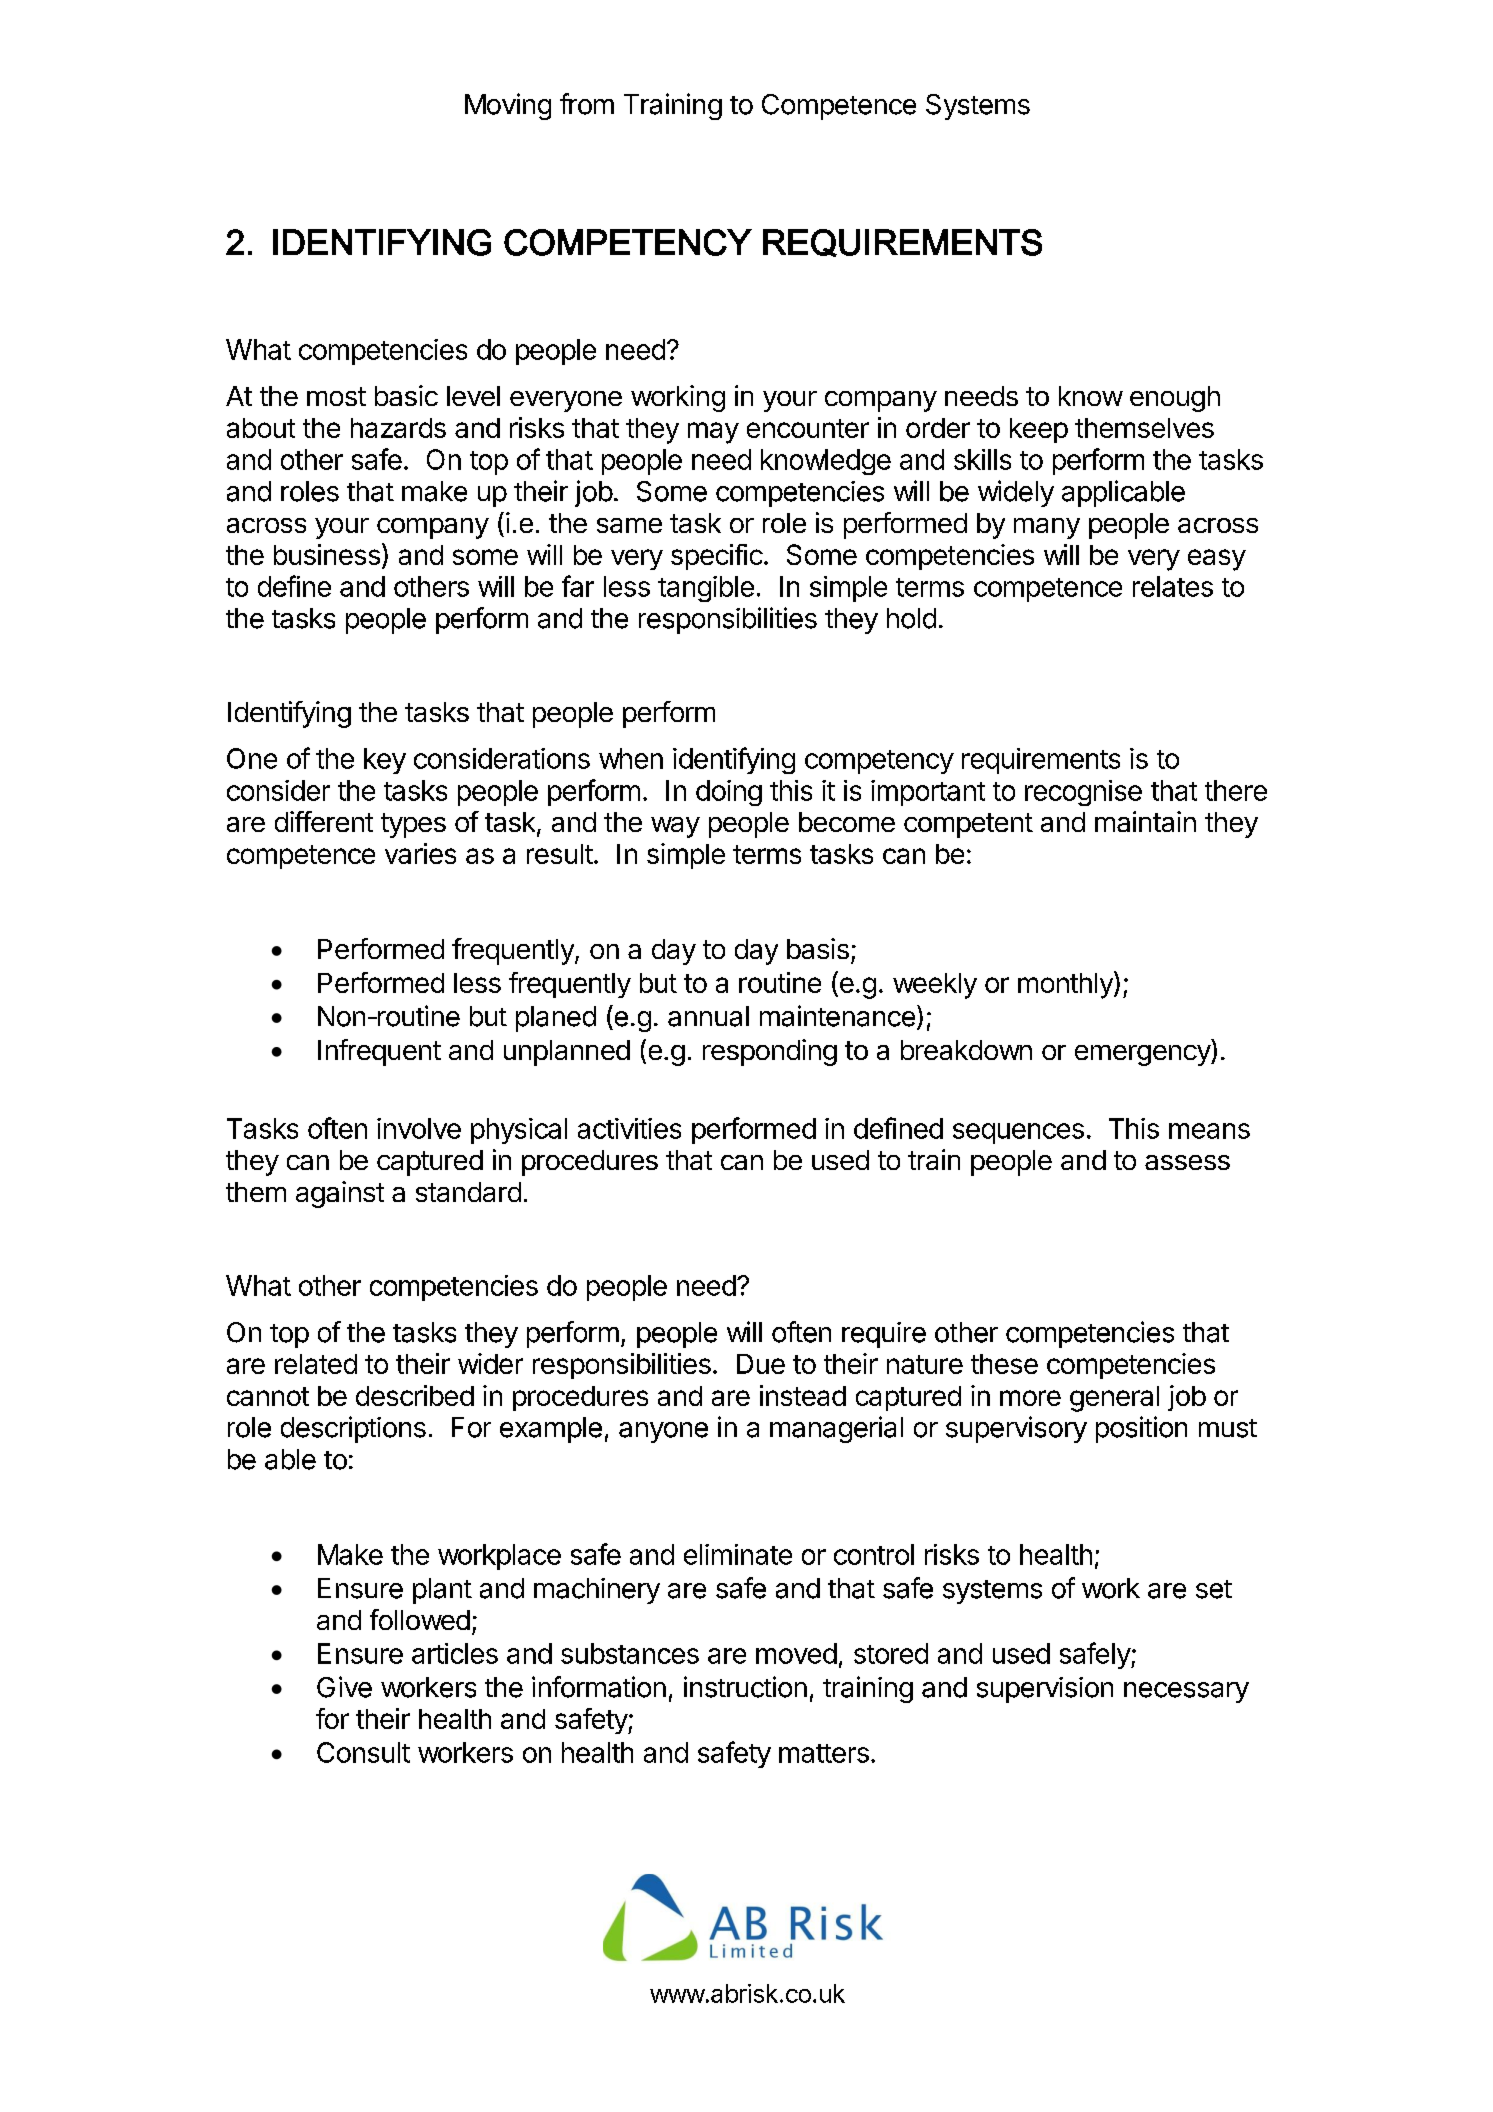 The width and height of the screenshot is (1493, 2112). Describe the element at coordinates (385, 761) in the screenshot. I see `key` at that location.
